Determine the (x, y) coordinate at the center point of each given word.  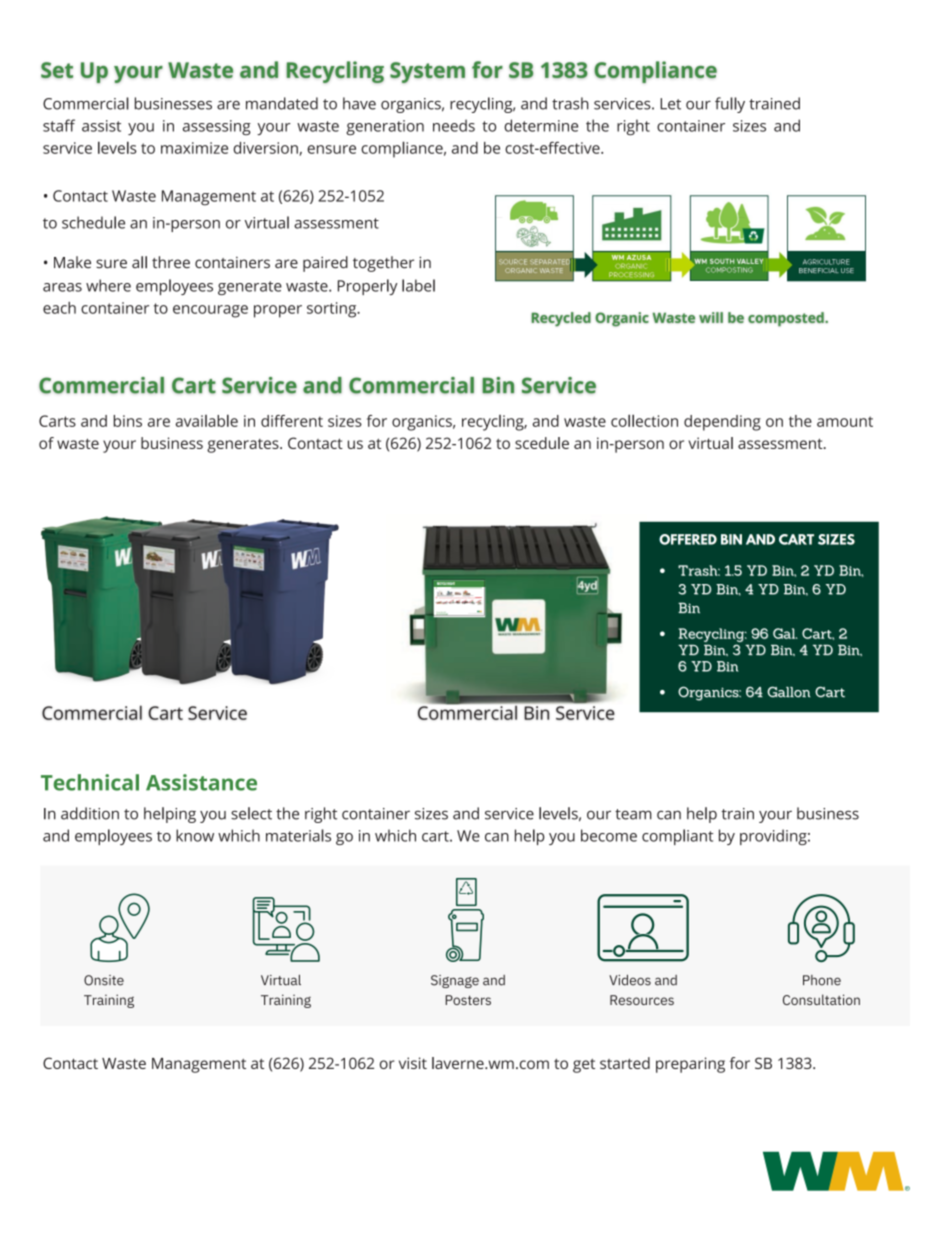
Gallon (788, 692)
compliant (677, 837)
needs (454, 125)
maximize (194, 148)
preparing (690, 1065)
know (195, 835)
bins (128, 421)
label (418, 285)
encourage (210, 311)
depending (722, 423)
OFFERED (688, 539)
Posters (468, 1000)
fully (730, 105)
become (609, 835)
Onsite (104, 980)
